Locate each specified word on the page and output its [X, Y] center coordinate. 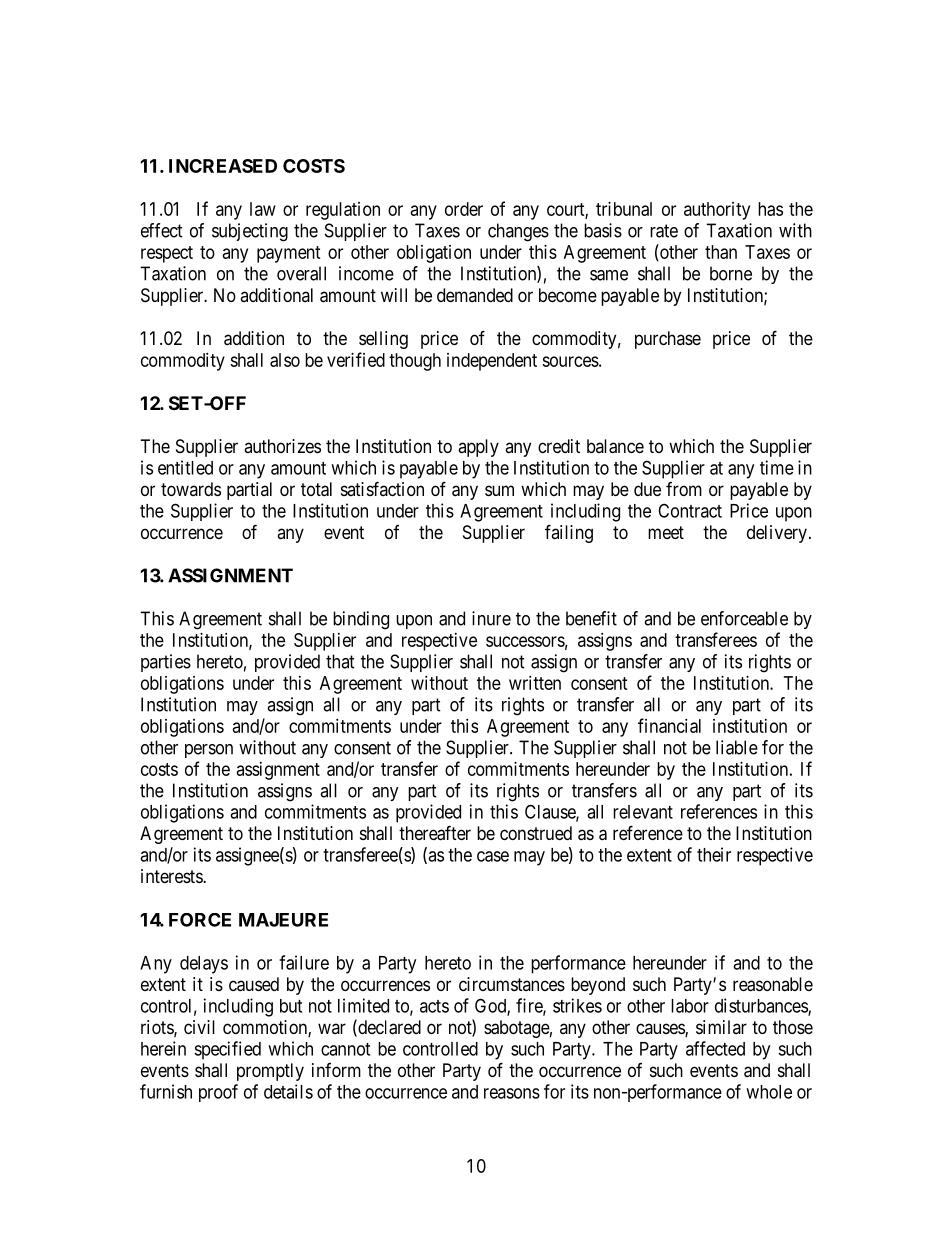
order [464, 209]
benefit [591, 618]
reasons [512, 1093]
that [340, 661]
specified [227, 1050]
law [263, 209]
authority [717, 211]
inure [491, 618]
